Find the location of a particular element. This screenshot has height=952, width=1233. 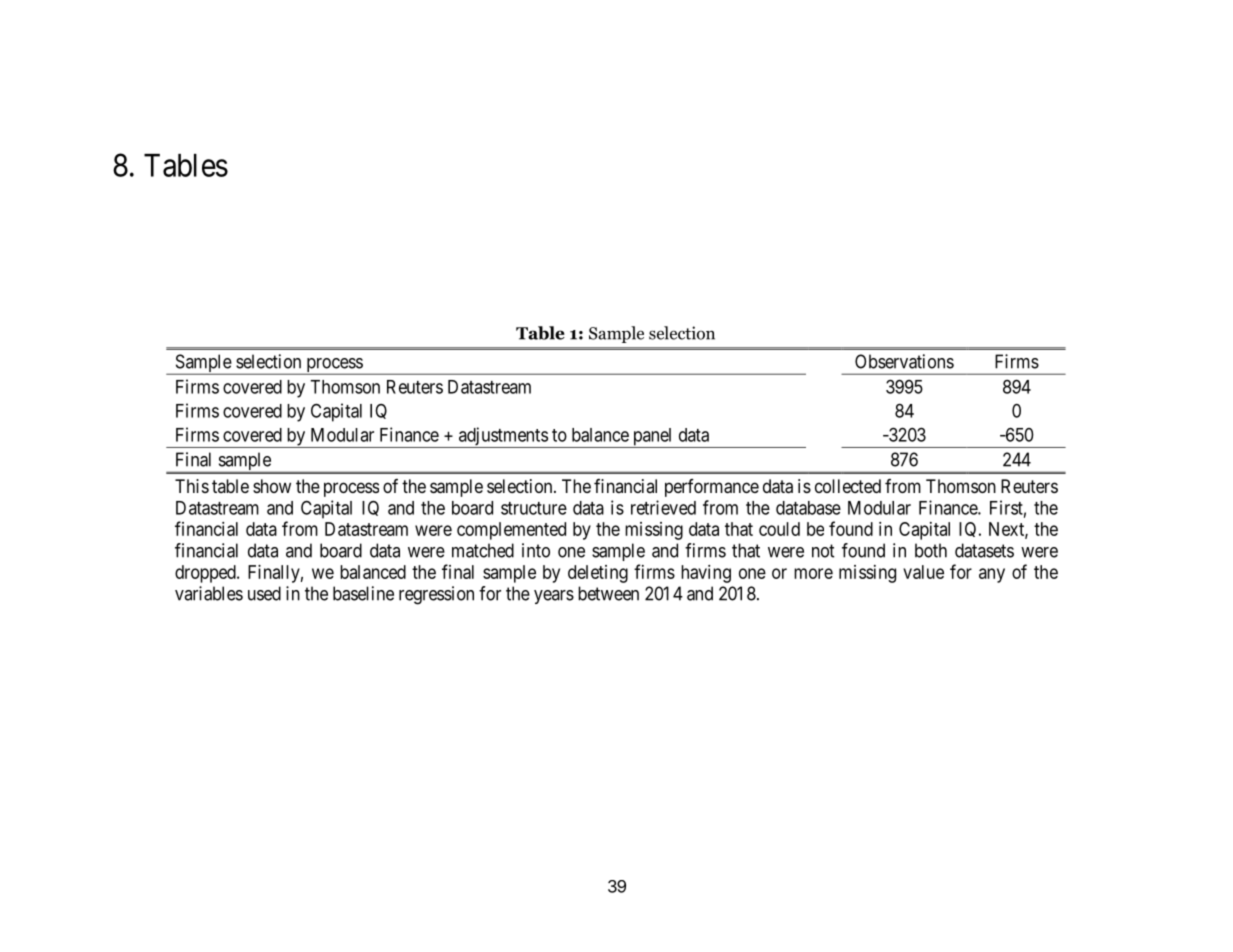

could is located at coordinates (779, 529).
